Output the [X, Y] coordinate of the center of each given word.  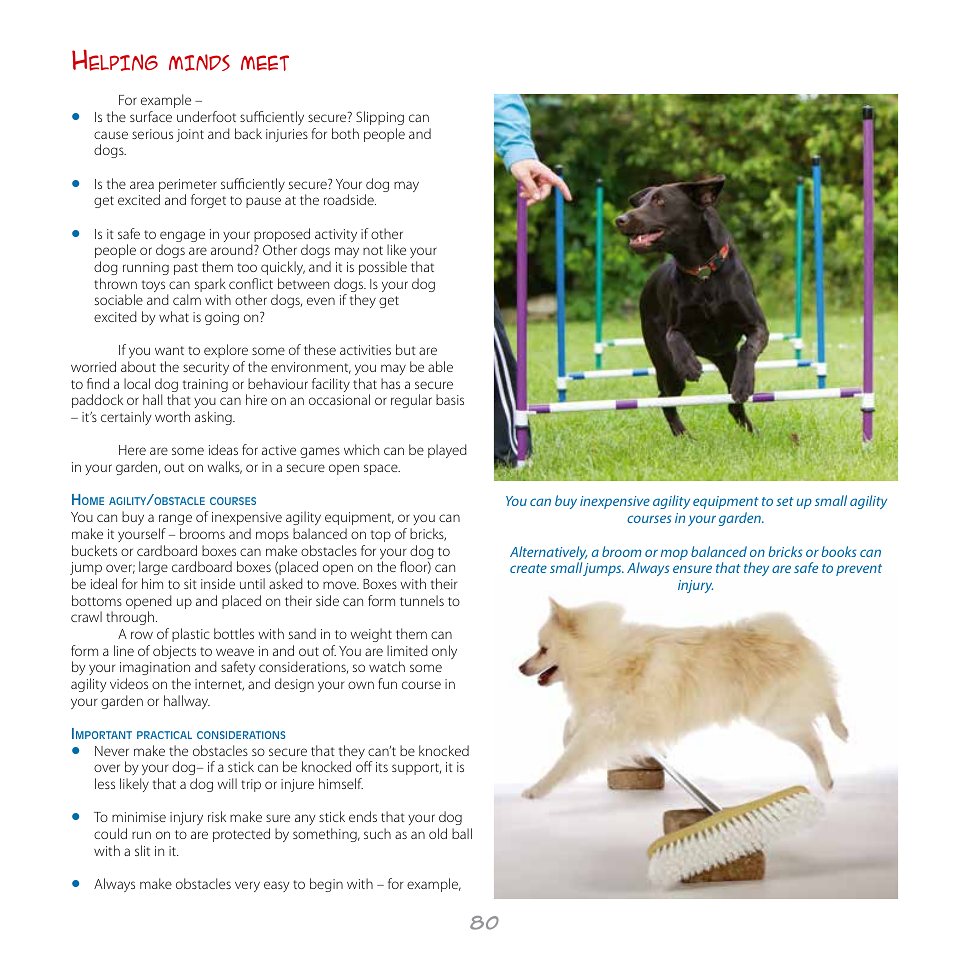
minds [199, 62]
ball [462, 833]
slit [142, 850]
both [345, 133]
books [839, 551]
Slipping [380, 118]
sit [190, 584]
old [438, 833]
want [169, 350]
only [444, 652]
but [406, 349]
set [785, 501]
